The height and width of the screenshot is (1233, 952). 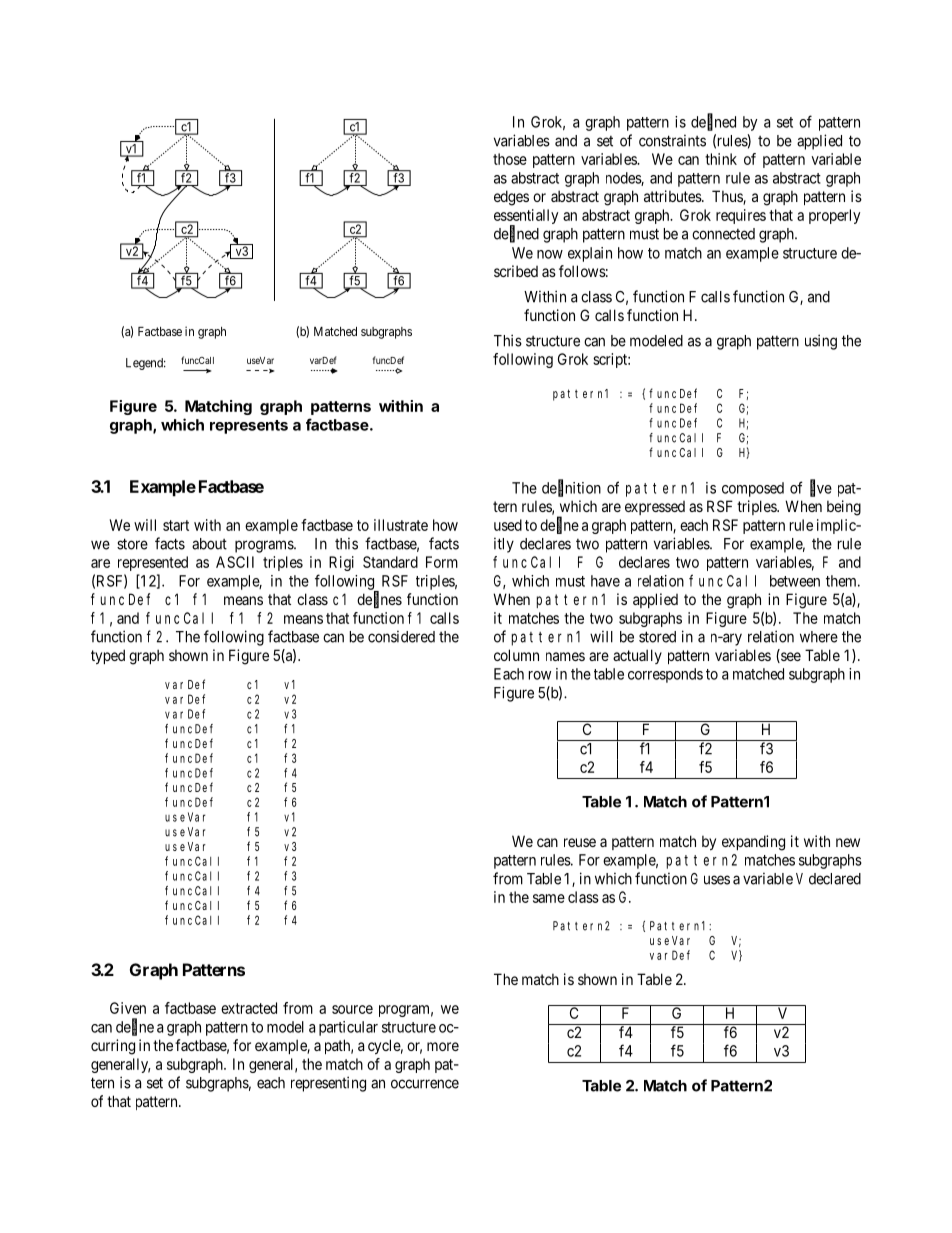 I want to click on think, so click(x=721, y=159).
